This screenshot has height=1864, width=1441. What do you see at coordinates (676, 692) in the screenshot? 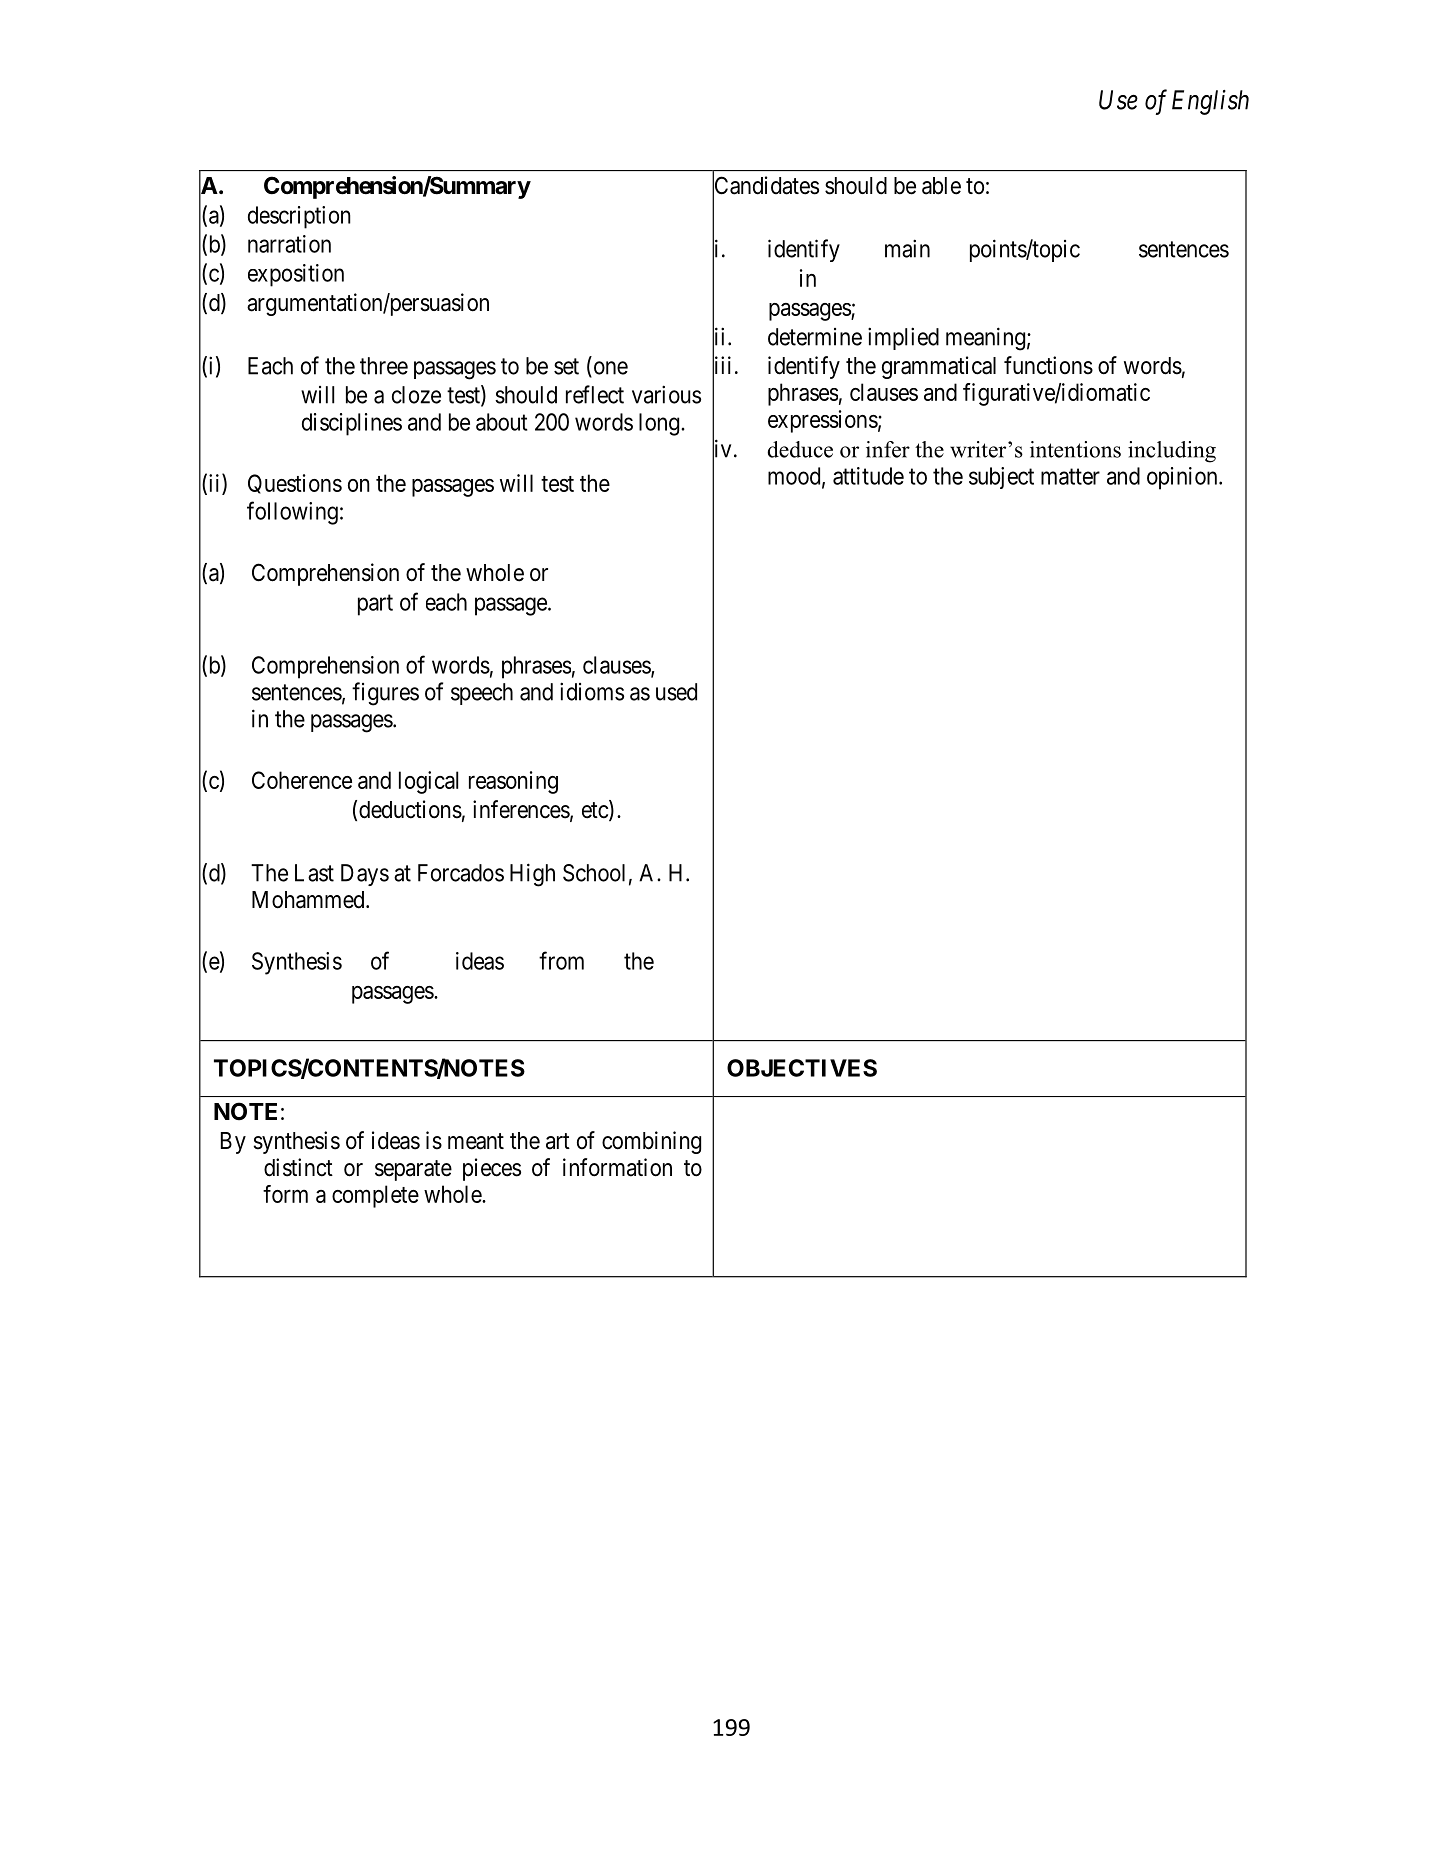
I see `used` at bounding box center [676, 692].
